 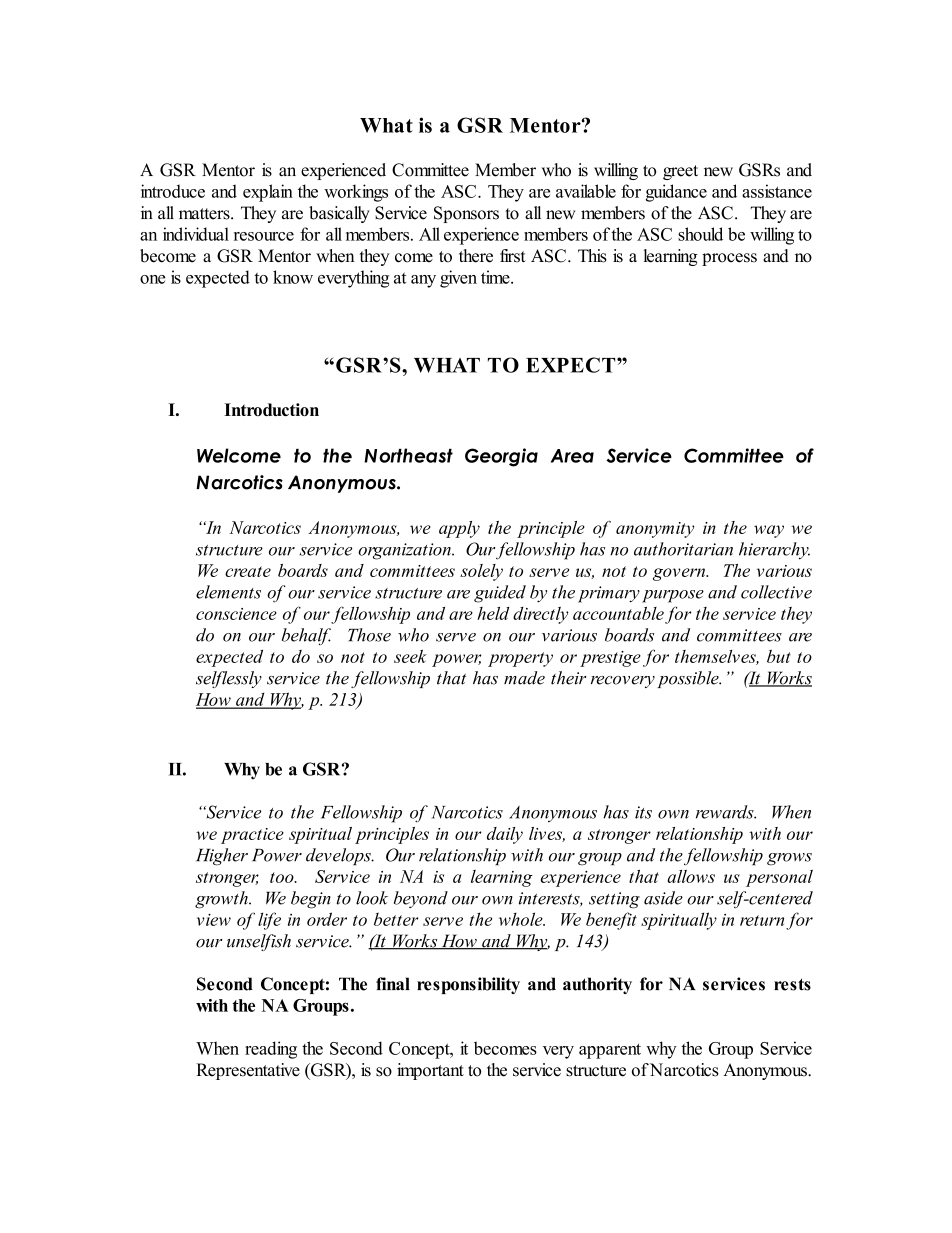 I want to click on matters, so click(x=205, y=214).
